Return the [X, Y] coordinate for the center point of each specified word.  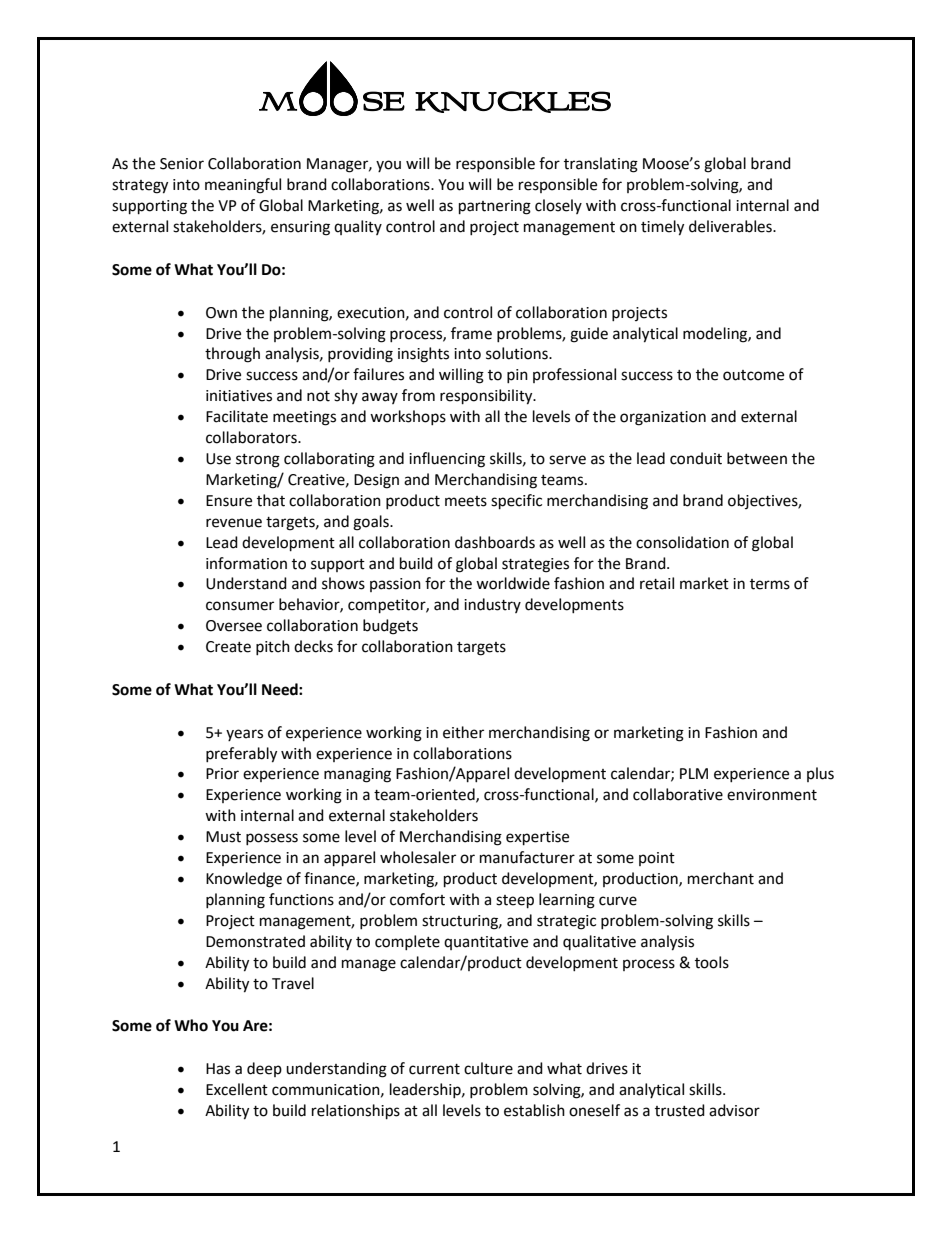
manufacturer [527, 857]
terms [770, 584]
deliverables [731, 226]
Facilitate [237, 416]
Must [223, 837]
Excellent [237, 1089]
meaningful [243, 186]
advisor [734, 1110]
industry [492, 605]
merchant [721, 878]
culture [488, 1068]
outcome [753, 375]
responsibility [487, 397]
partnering [495, 207]
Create [228, 647]
